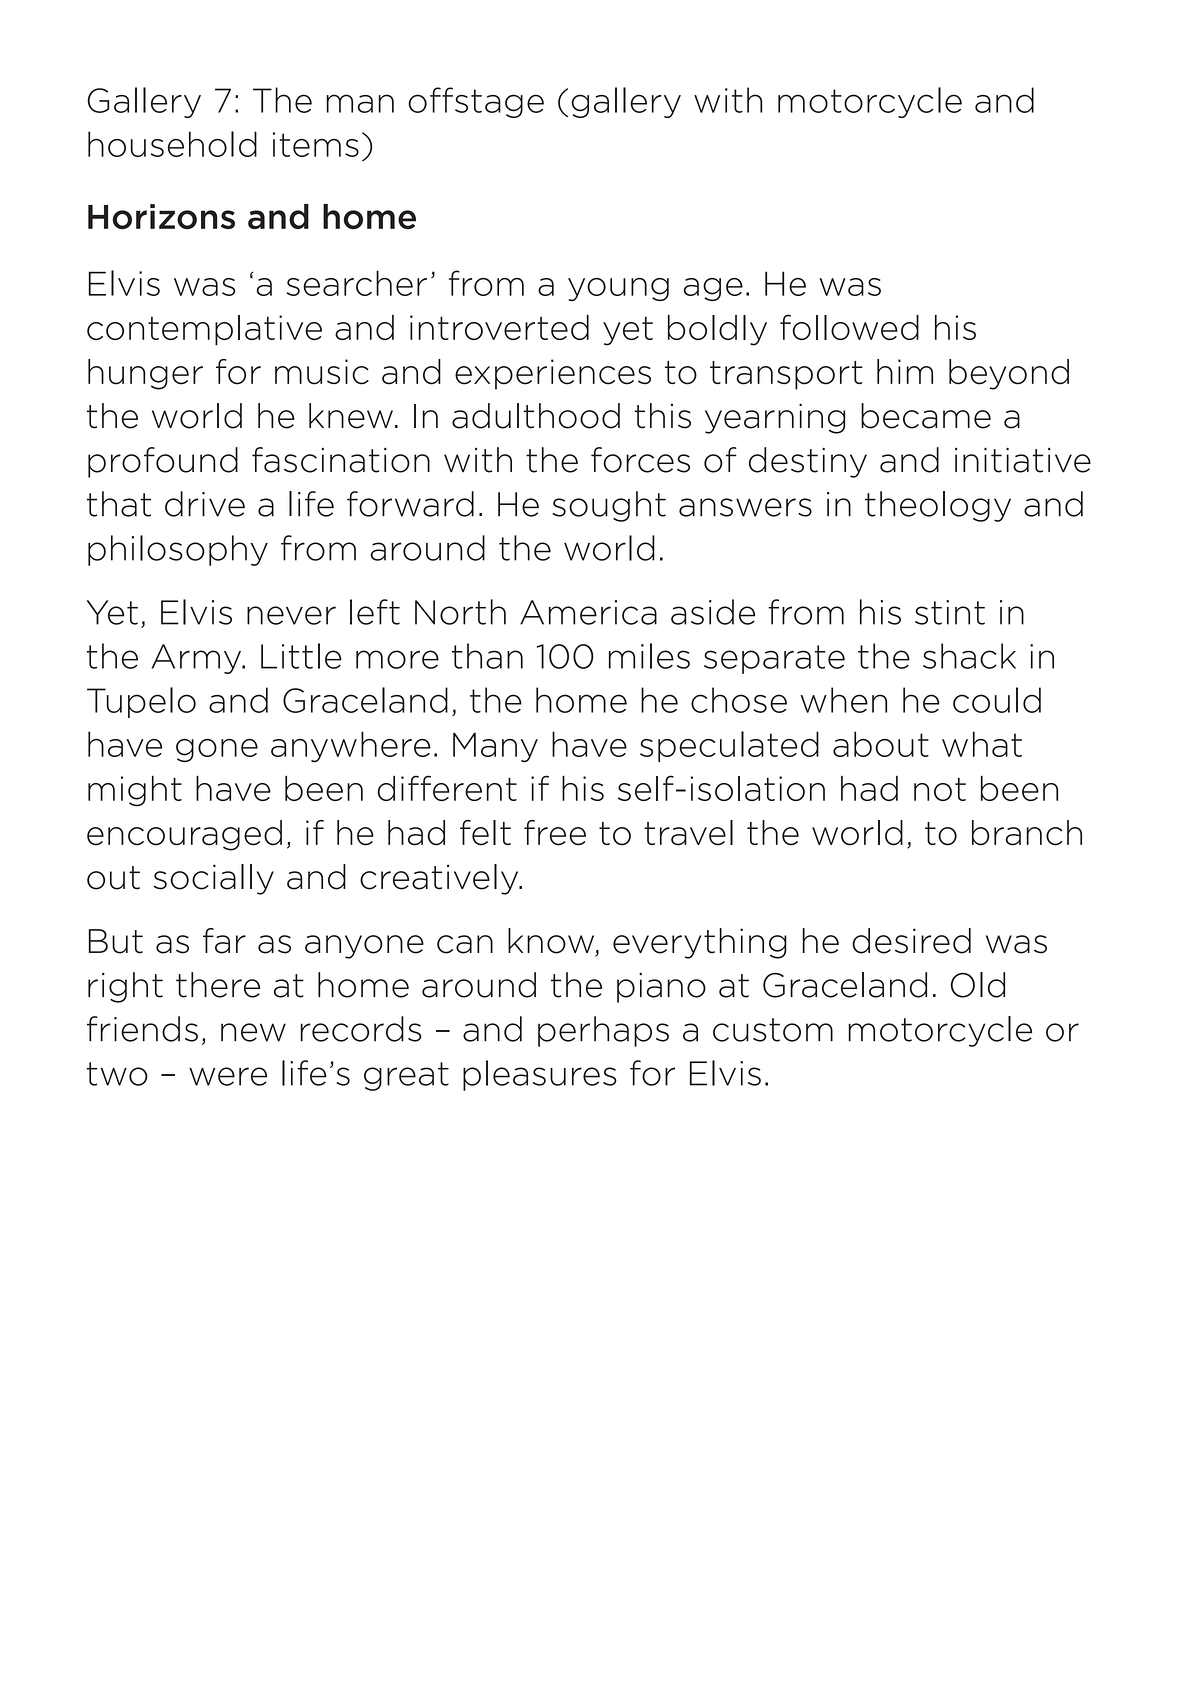 Image resolution: width=1194 pixels, height=1688 pixels. I want to click on profound, so click(163, 462).
